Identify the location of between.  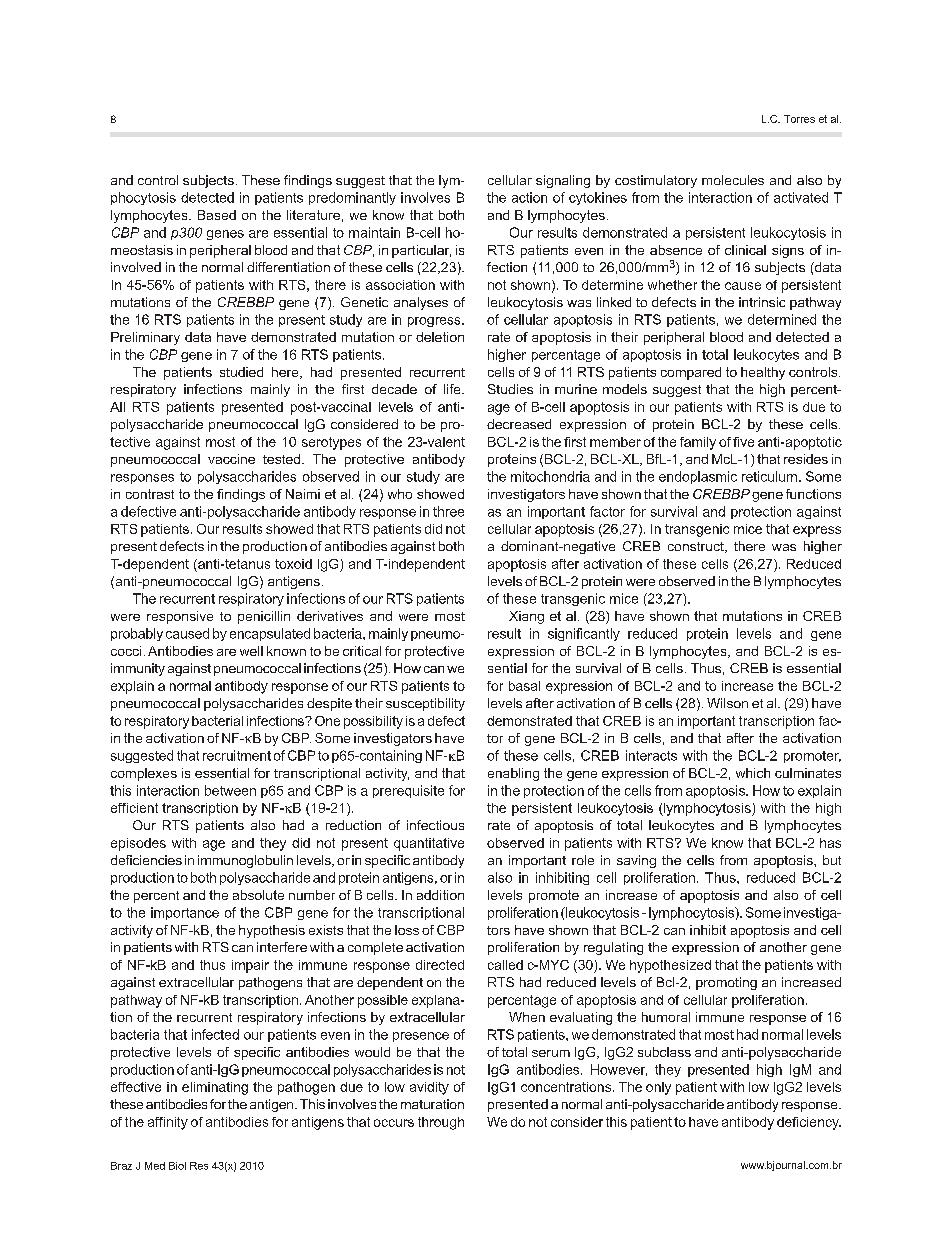
(230, 790).
